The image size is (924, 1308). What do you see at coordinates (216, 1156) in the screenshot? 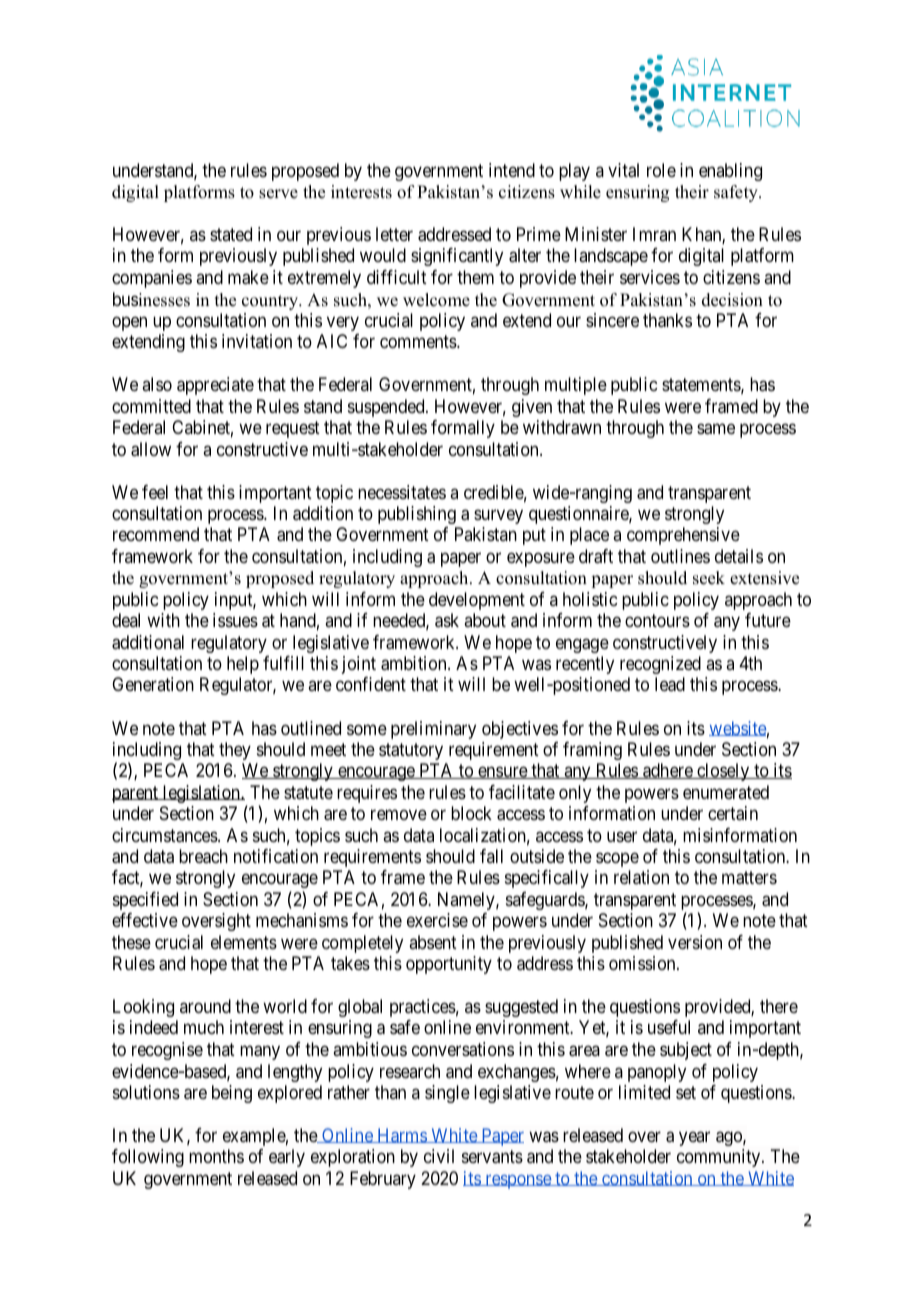
I see `months` at bounding box center [216, 1156].
